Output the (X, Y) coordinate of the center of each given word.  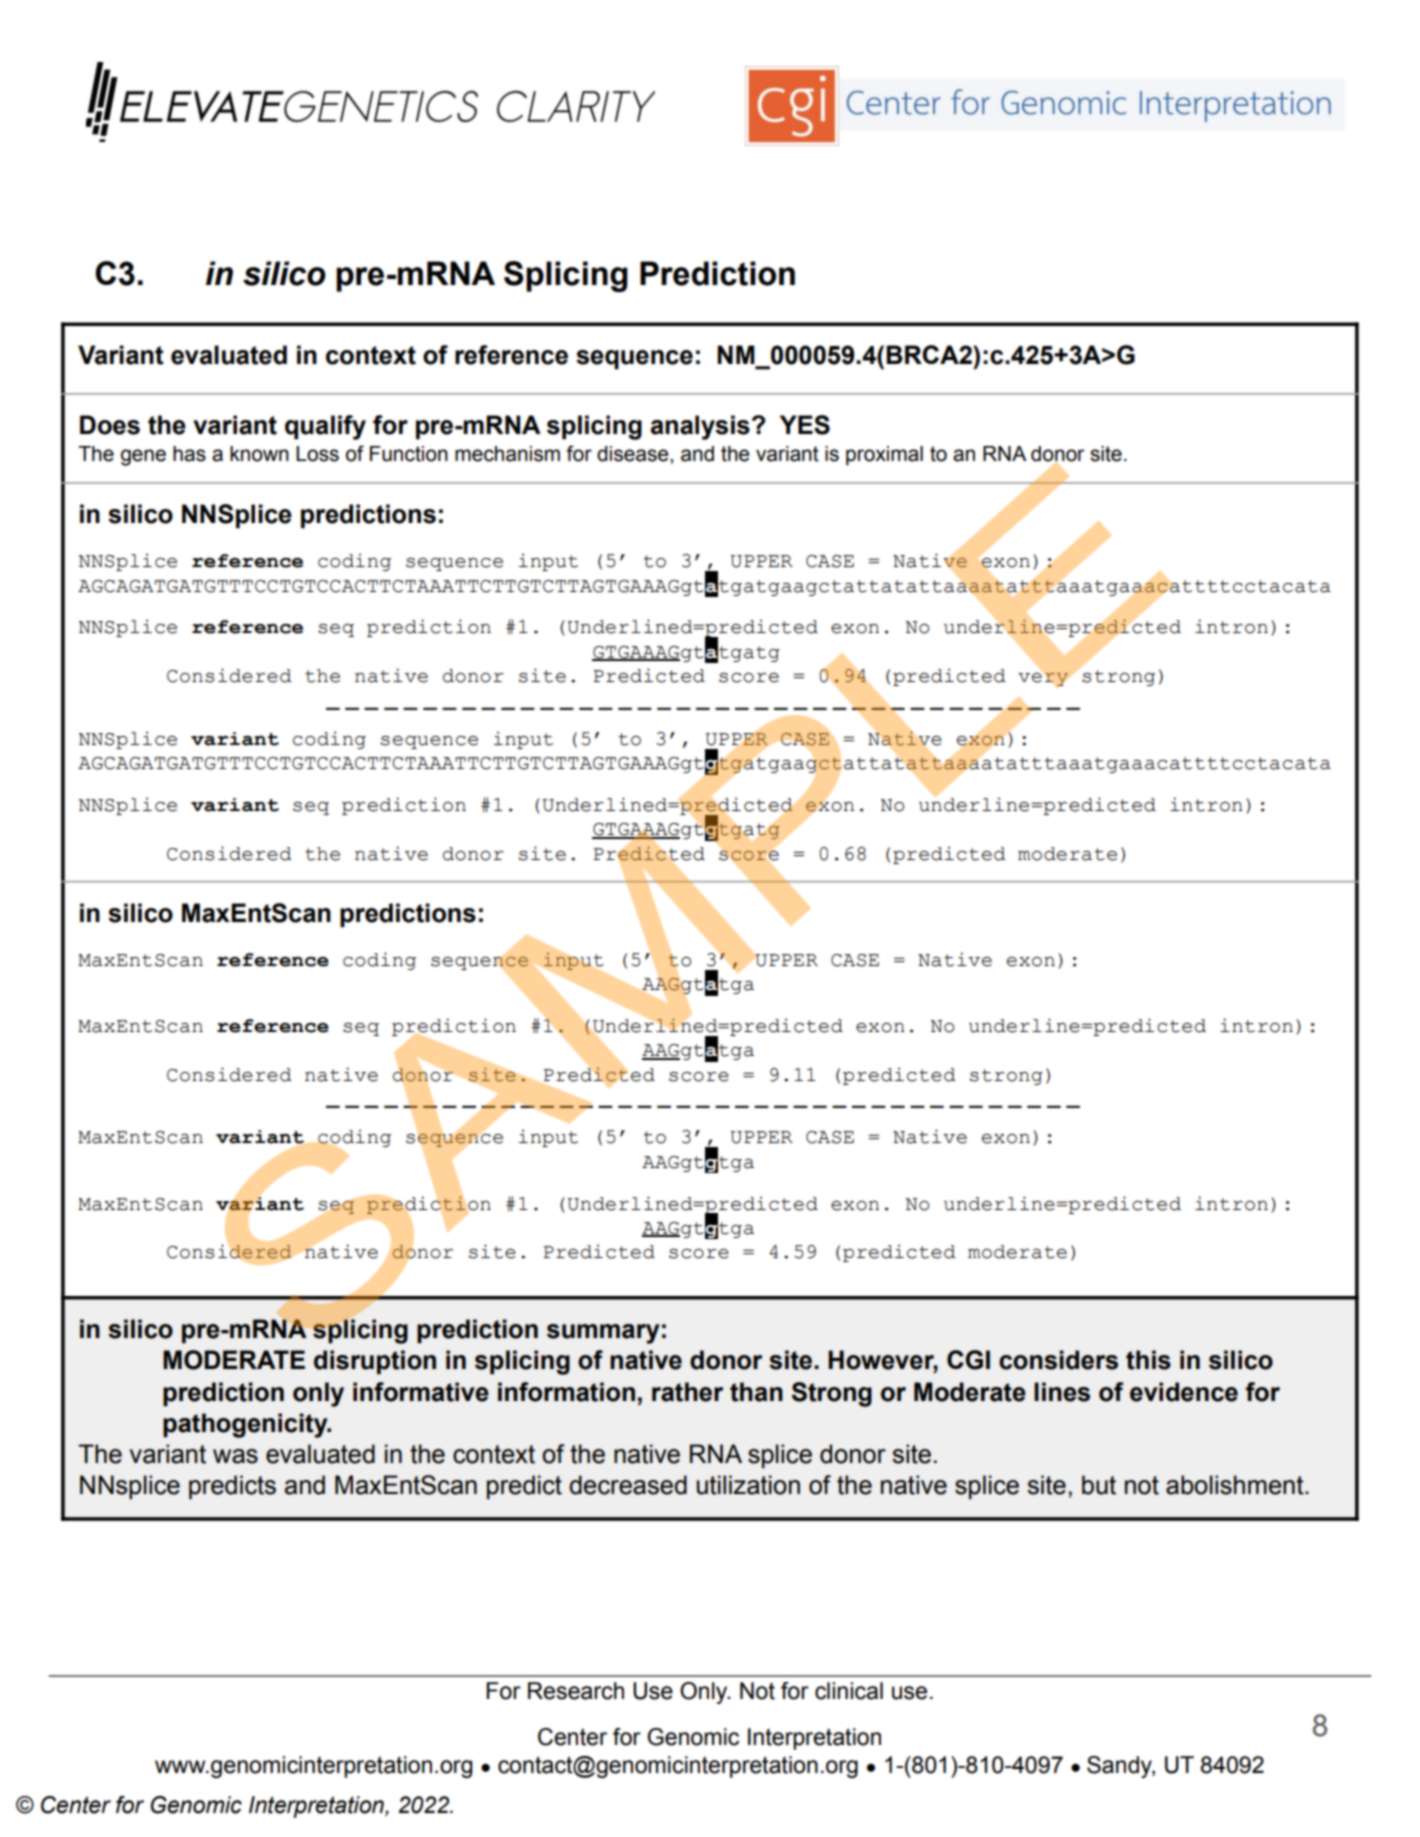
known (259, 454)
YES (805, 425)
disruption (375, 1362)
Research (576, 1691)
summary (603, 1334)
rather (687, 1392)
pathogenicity (246, 1425)
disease (634, 454)
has (189, 454)
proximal (884, 456)
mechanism (507, 454)
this (1148, 1360)
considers (1058, 1360)
